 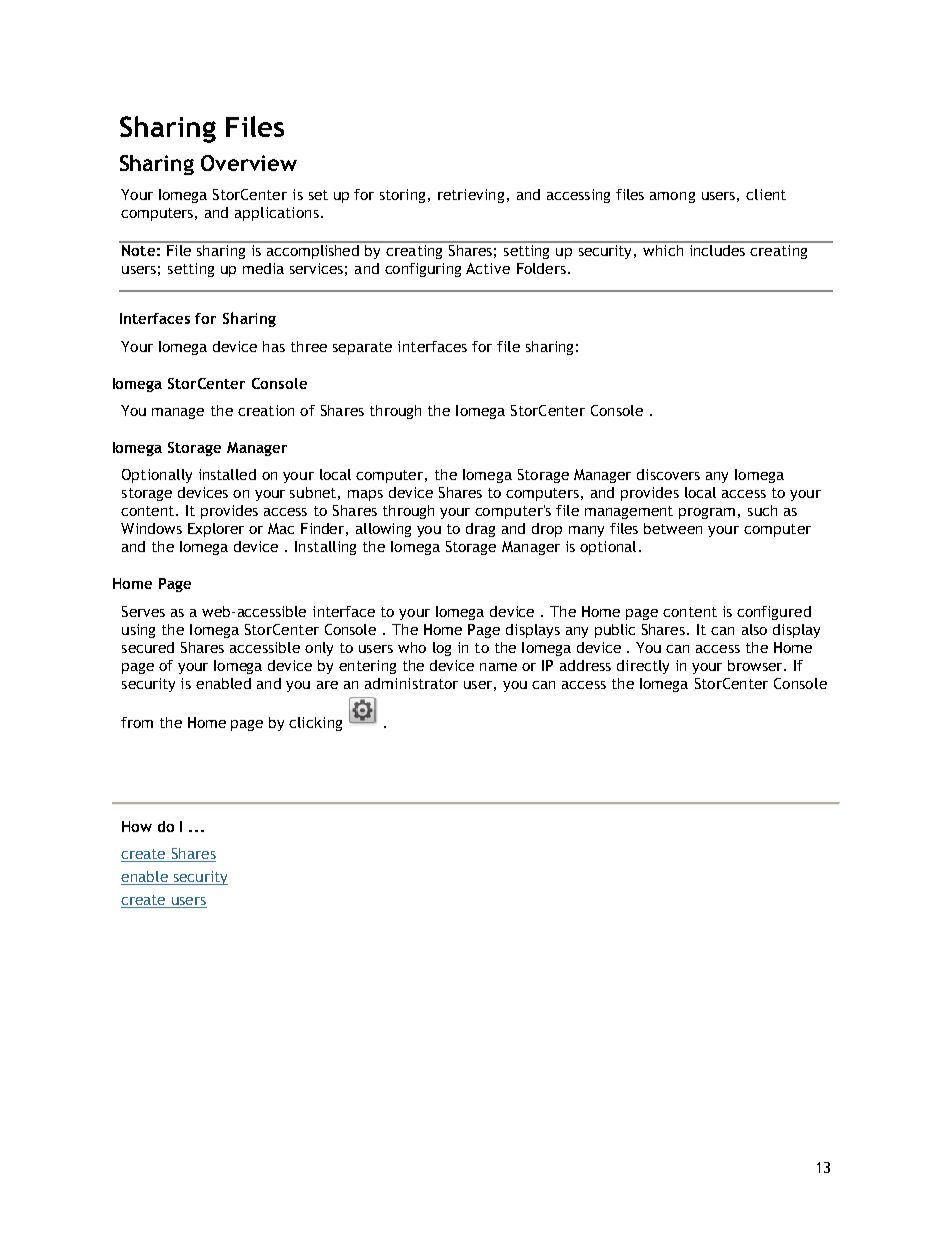 What do you see at coordinates (643, 667) in the screenshot?
I see `directly` at bounding box center [643, 667].
